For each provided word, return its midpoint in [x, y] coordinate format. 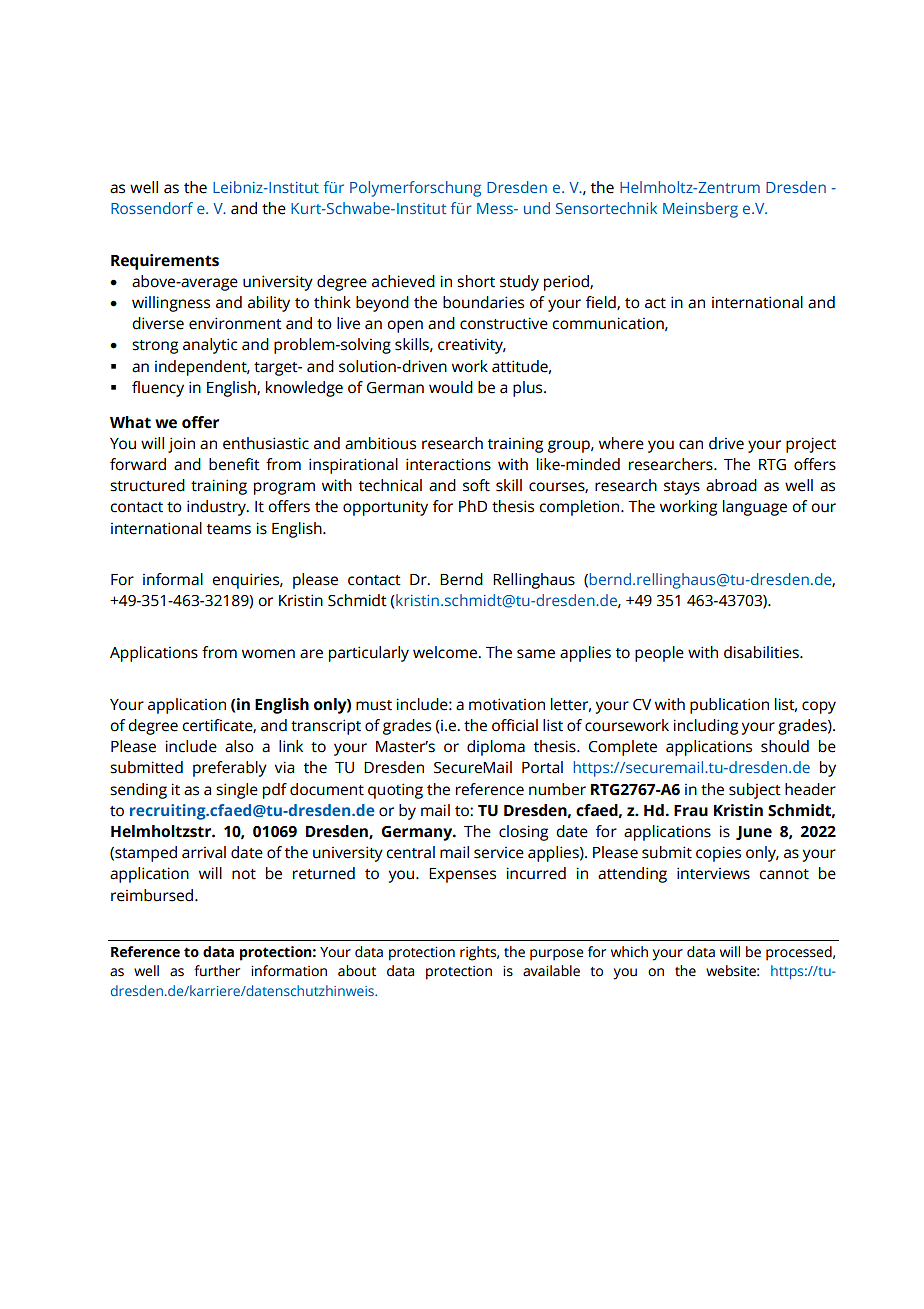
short [476, 281]
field [602, 303]
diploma [496, 748]
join [181, 445]
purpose [557, 955]
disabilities [762, 652]
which [629, 952]
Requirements [165, 262]
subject [755, 791]
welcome [446, 652]
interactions [448, 464]
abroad [731, 485]
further [217, 971]
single [237, 791]
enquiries [246, 581]
